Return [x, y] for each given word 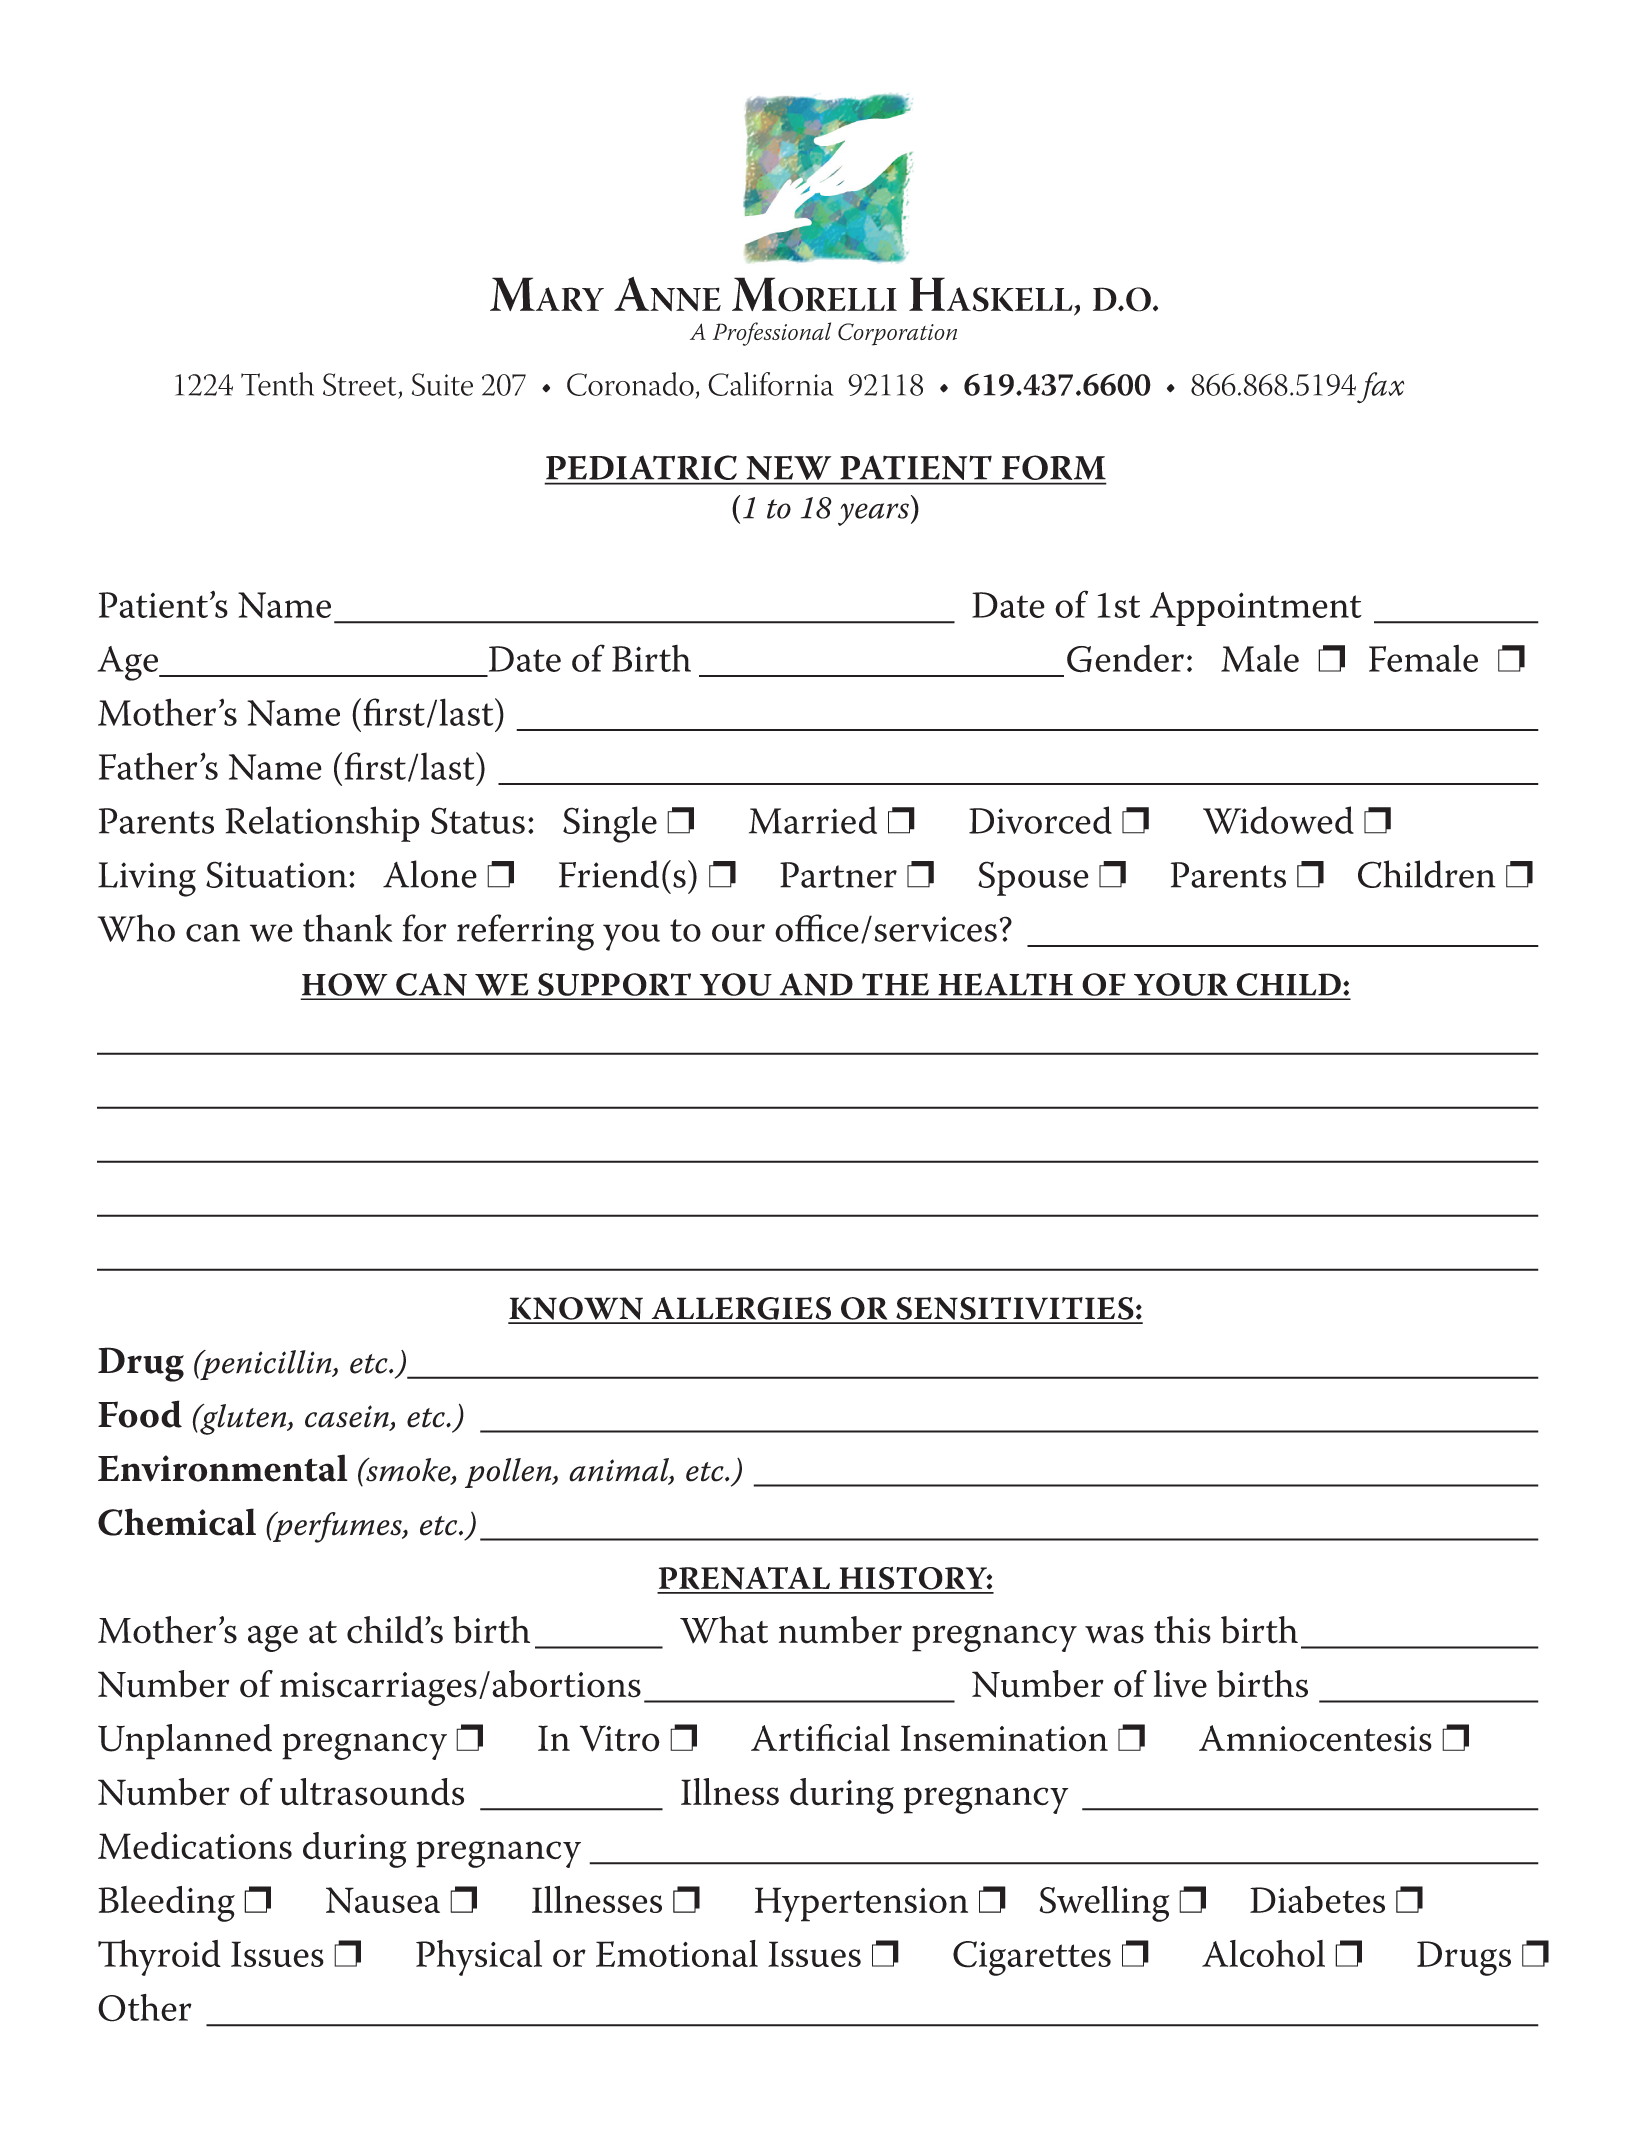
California [771, 384]
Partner [838, 875]
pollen [509, 1473]
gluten [243, 1419]
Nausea [383, 1900]
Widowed [1278, 820]
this [1182, 1630]
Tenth [277, 384]
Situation [278, 874]
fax [1380, 388]
